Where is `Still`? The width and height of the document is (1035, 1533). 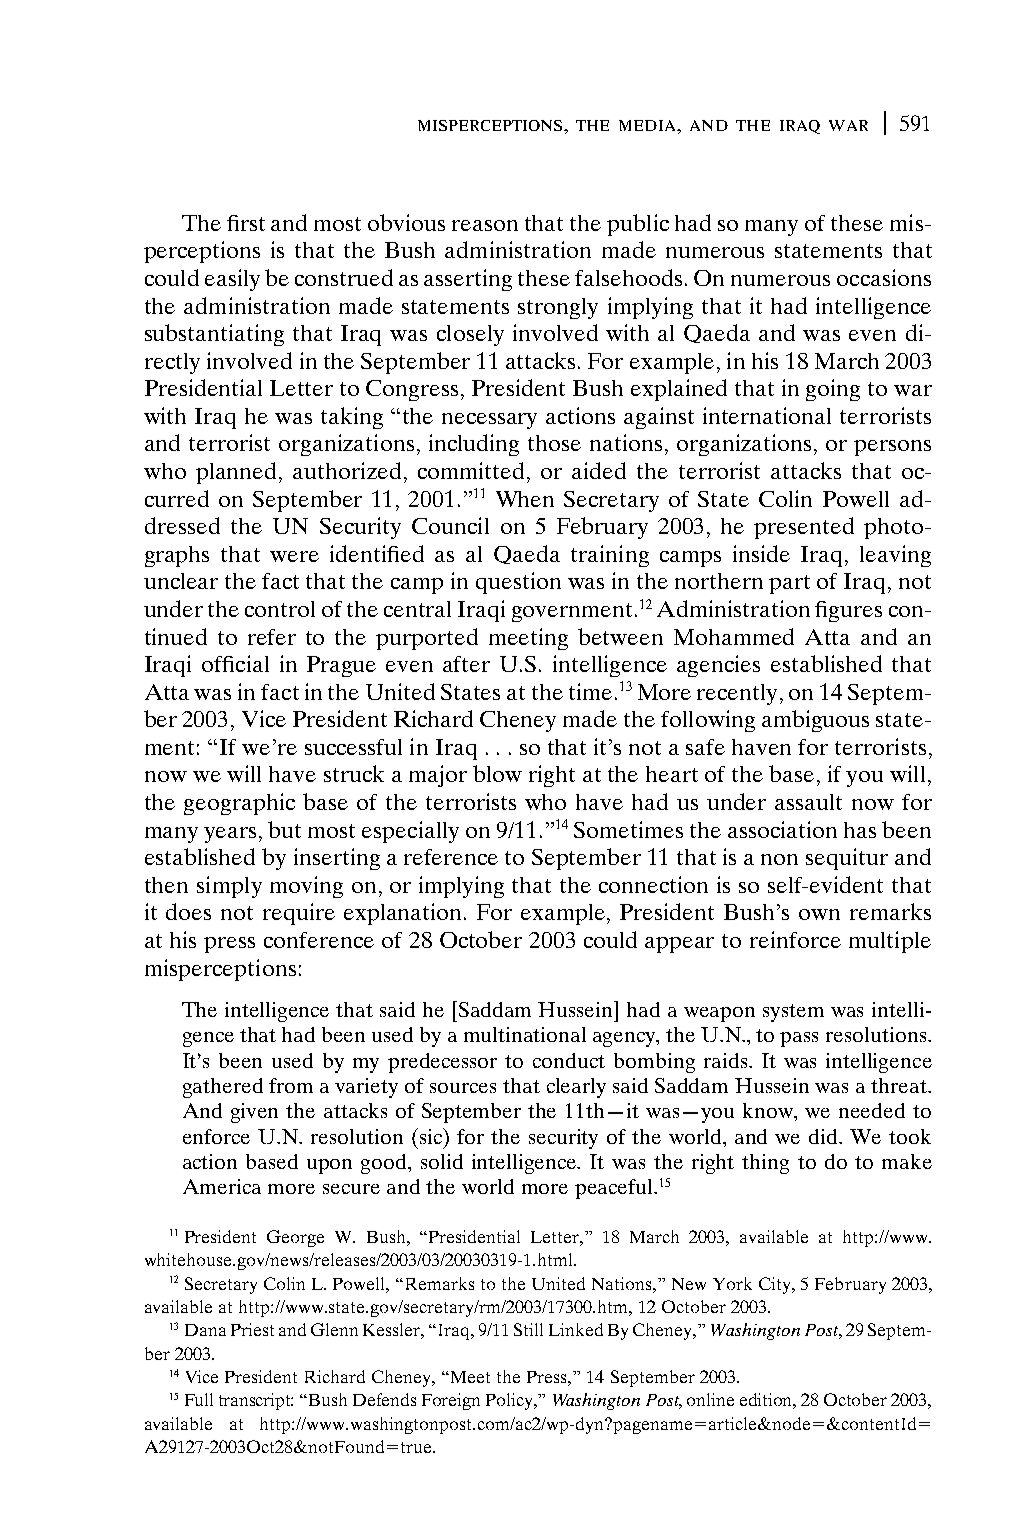
Still is located at coordinates (528, 1329).
